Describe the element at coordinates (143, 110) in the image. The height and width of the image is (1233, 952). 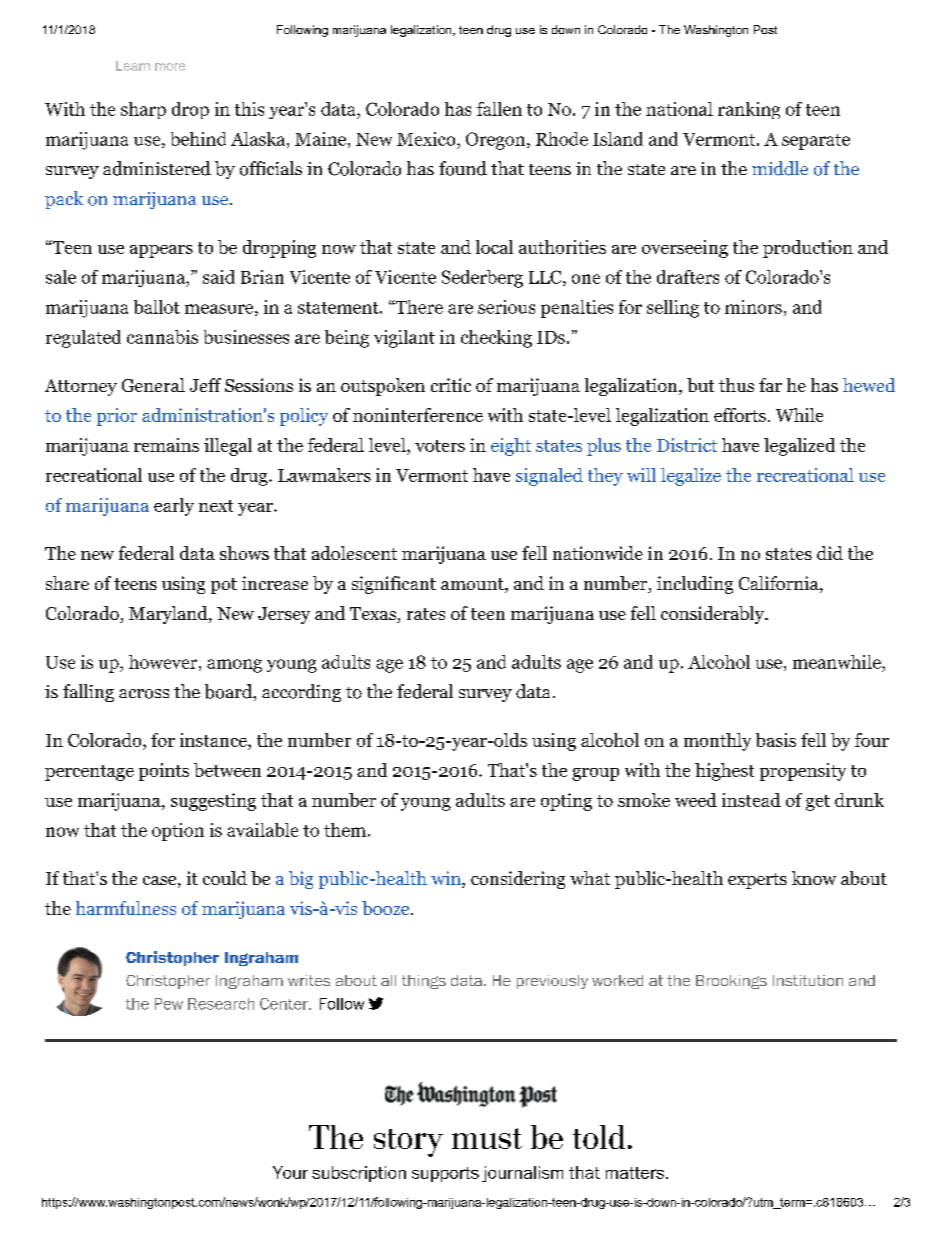
I see `sharp` at that location.
